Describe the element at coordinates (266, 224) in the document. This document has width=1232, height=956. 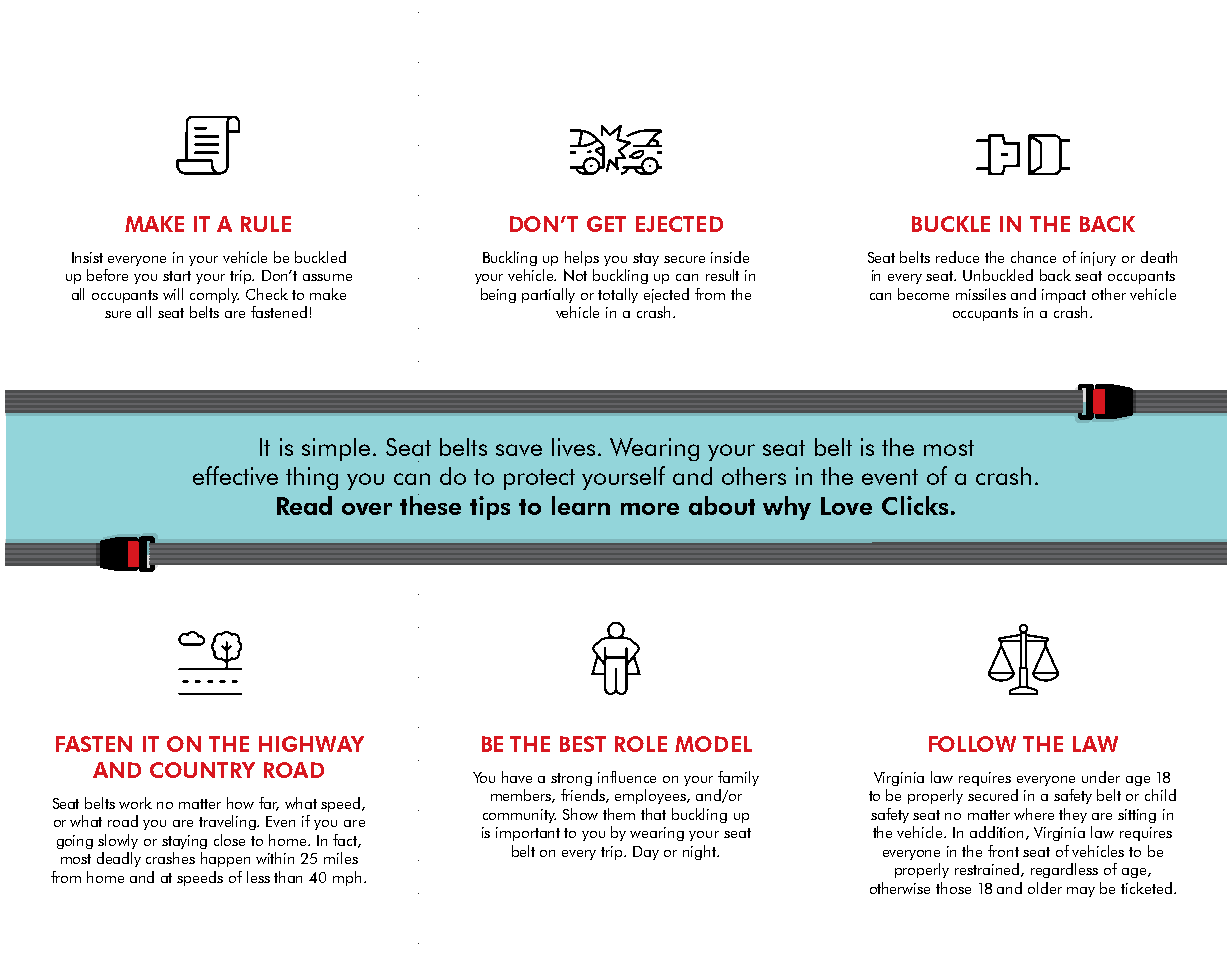
I see `RULE` at that location.
